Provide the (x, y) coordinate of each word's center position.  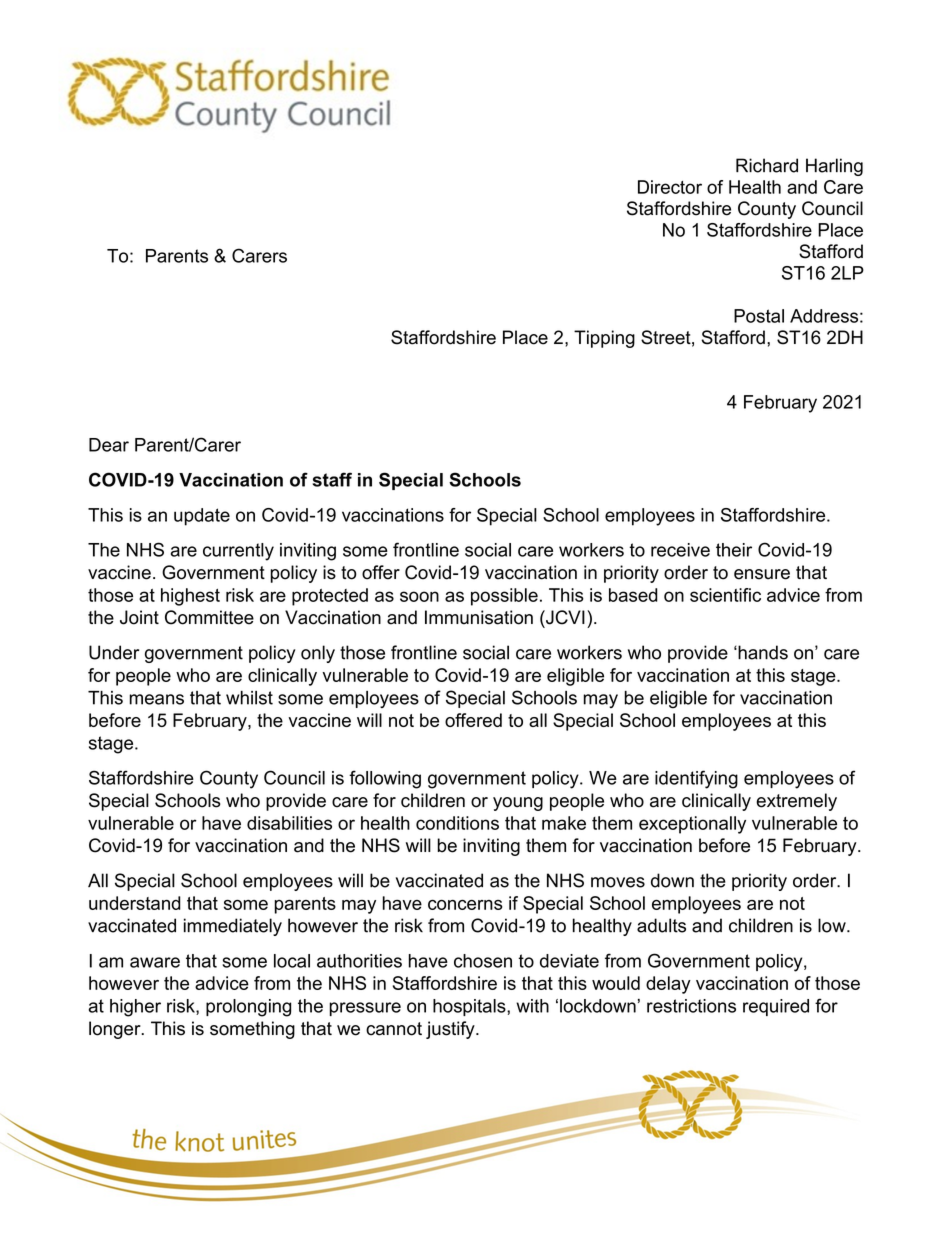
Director (670, 187)
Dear (109, 445)
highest (190, 597)
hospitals (470, 1007)
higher (135, 1008)
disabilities (289, 823)
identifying (696, 779)
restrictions (691, 1006)
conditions (457, 823)
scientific (725, 595)
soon (419, 596)
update (202, 517)
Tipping (604, 339)
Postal (759, 316)
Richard (767, 165)
